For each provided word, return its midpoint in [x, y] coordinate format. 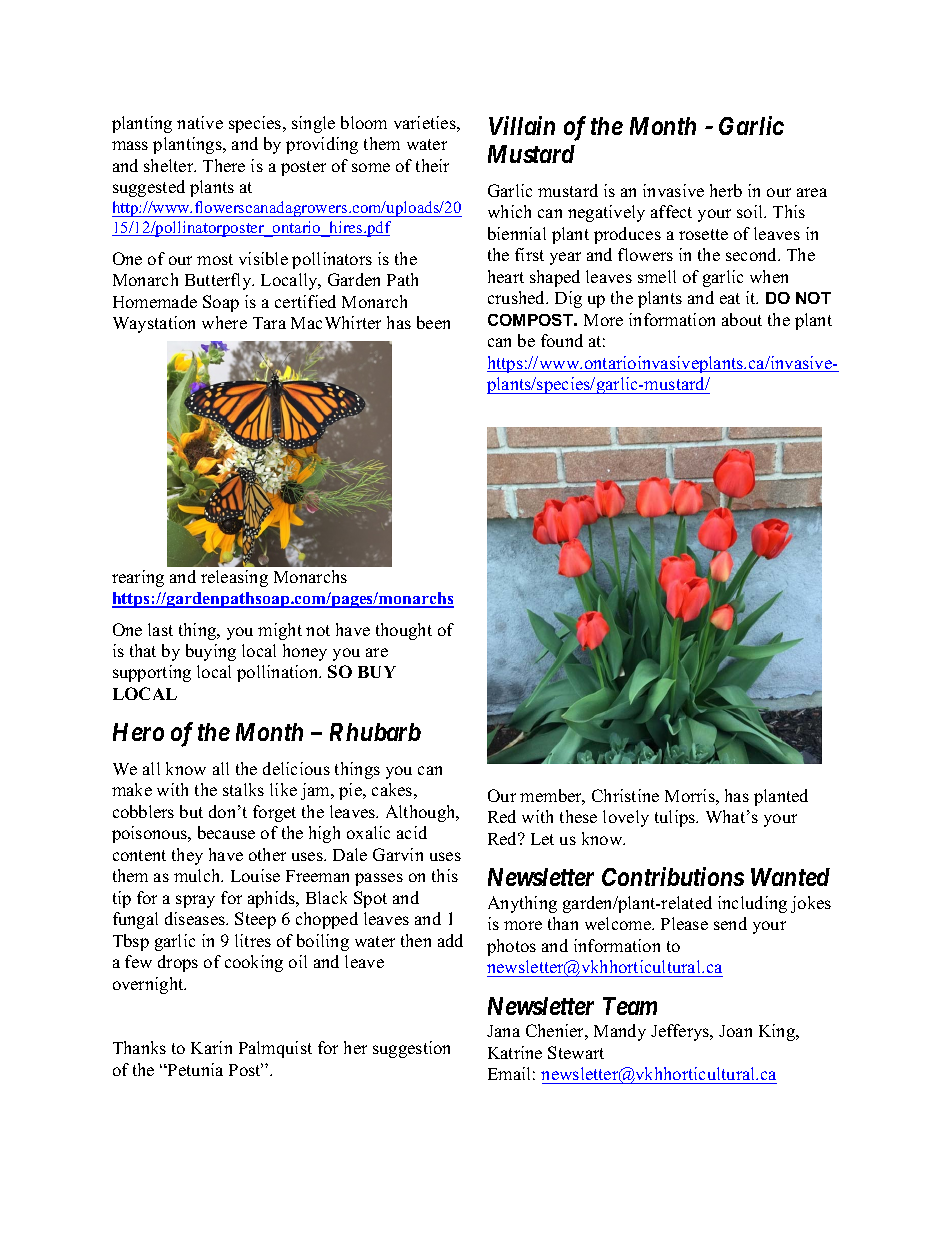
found [562, 340]
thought [404, 631]
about [742, 319]
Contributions [673, 876]
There [224, 165]
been [433, 322]
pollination [279, 673]
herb [726, 190]
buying [211, 652]
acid [412, 832]
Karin [211, 1047]
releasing [234, 578]
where [224, 322]
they [187, 856]
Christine [625, 795]
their [432, 165]
